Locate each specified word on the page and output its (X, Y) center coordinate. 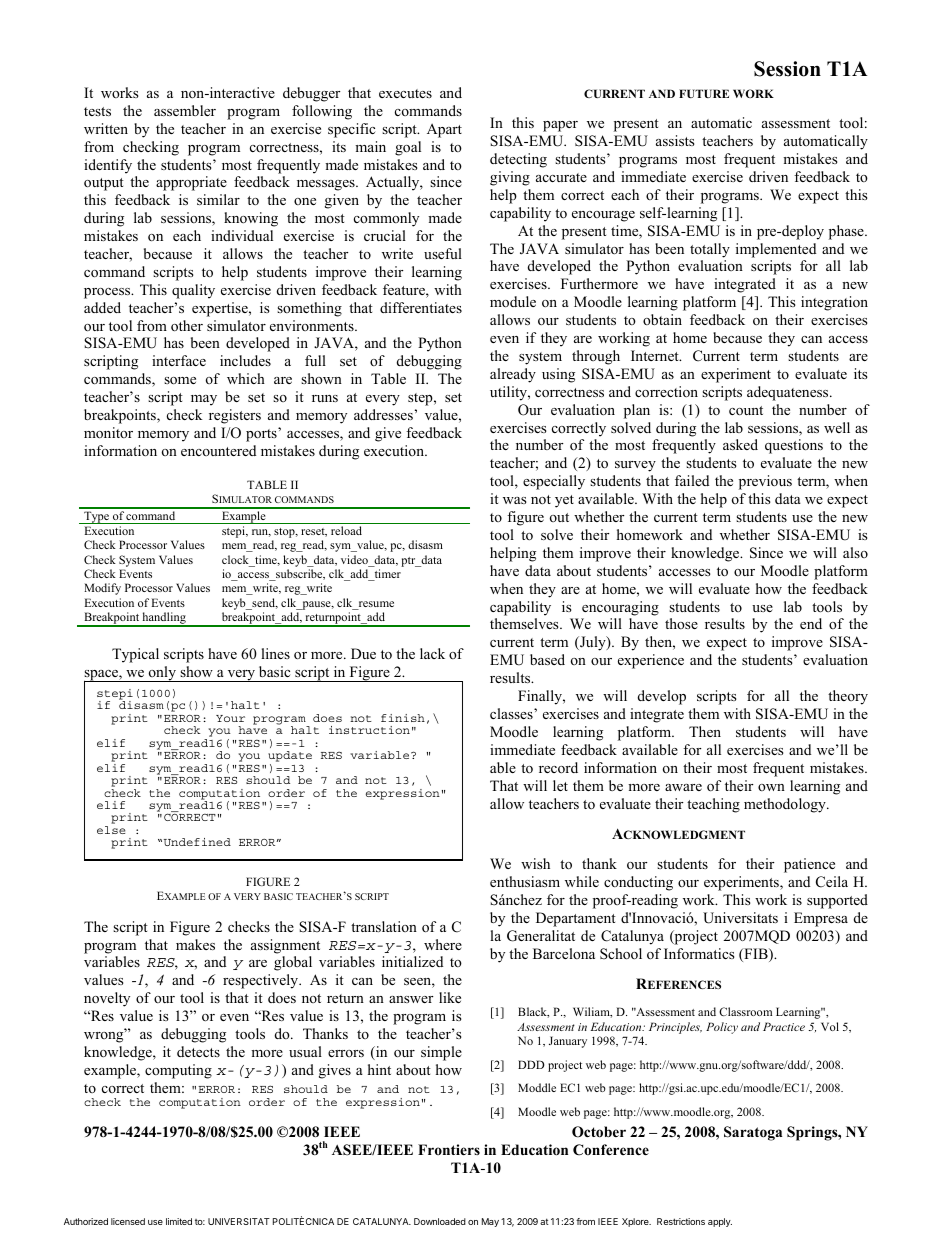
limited (179, 1221)
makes (195, 944)
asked (740, 444)
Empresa (821, 919)
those (681, 623)
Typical (135, 655)
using (558, 375)
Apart (444, 130)
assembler (185, 110)
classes (512, 713)
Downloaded (440, 1221)
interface (179, 360)
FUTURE (704, 93)
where (443, 944)
